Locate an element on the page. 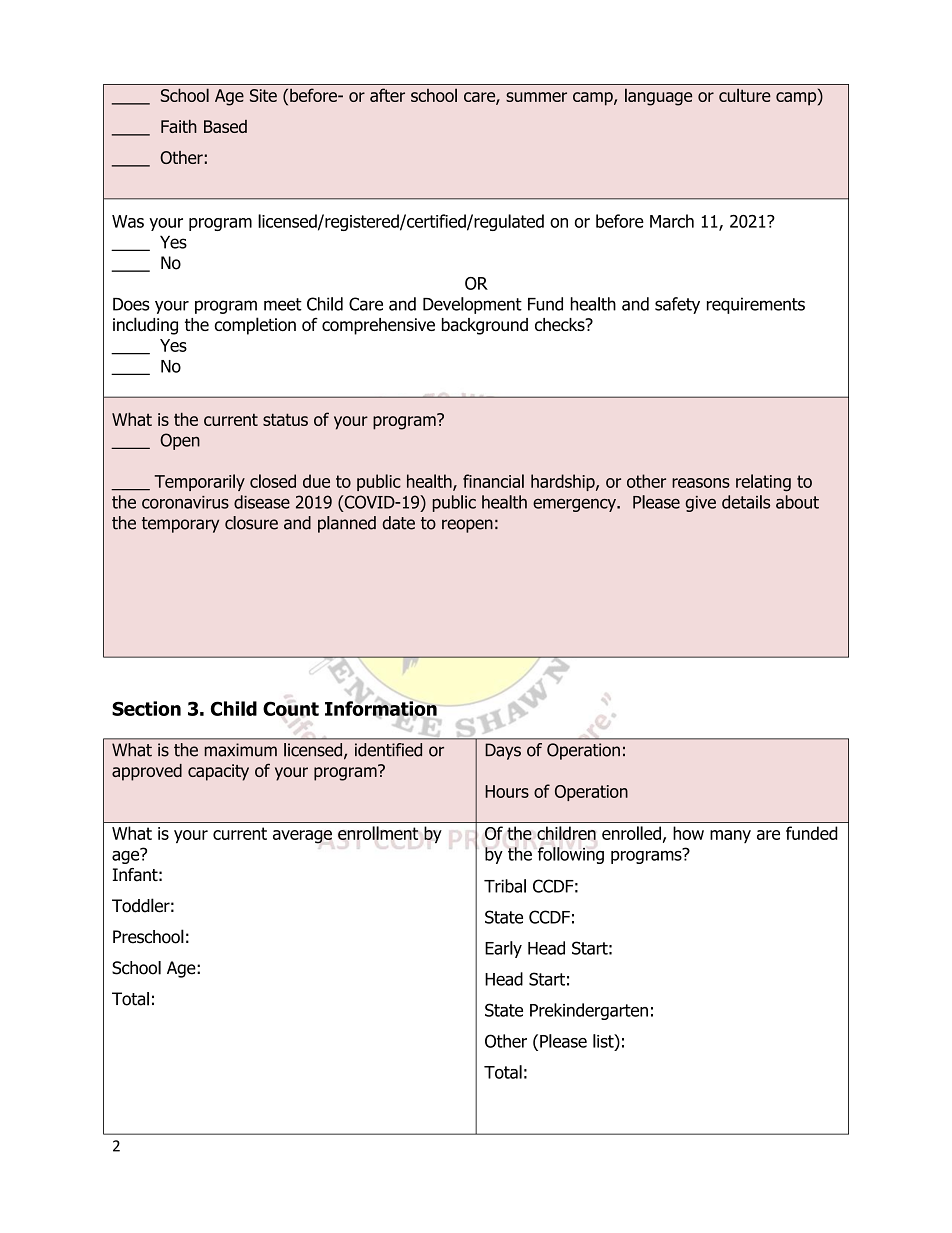  maximum is located at coordinates (240, 750).
